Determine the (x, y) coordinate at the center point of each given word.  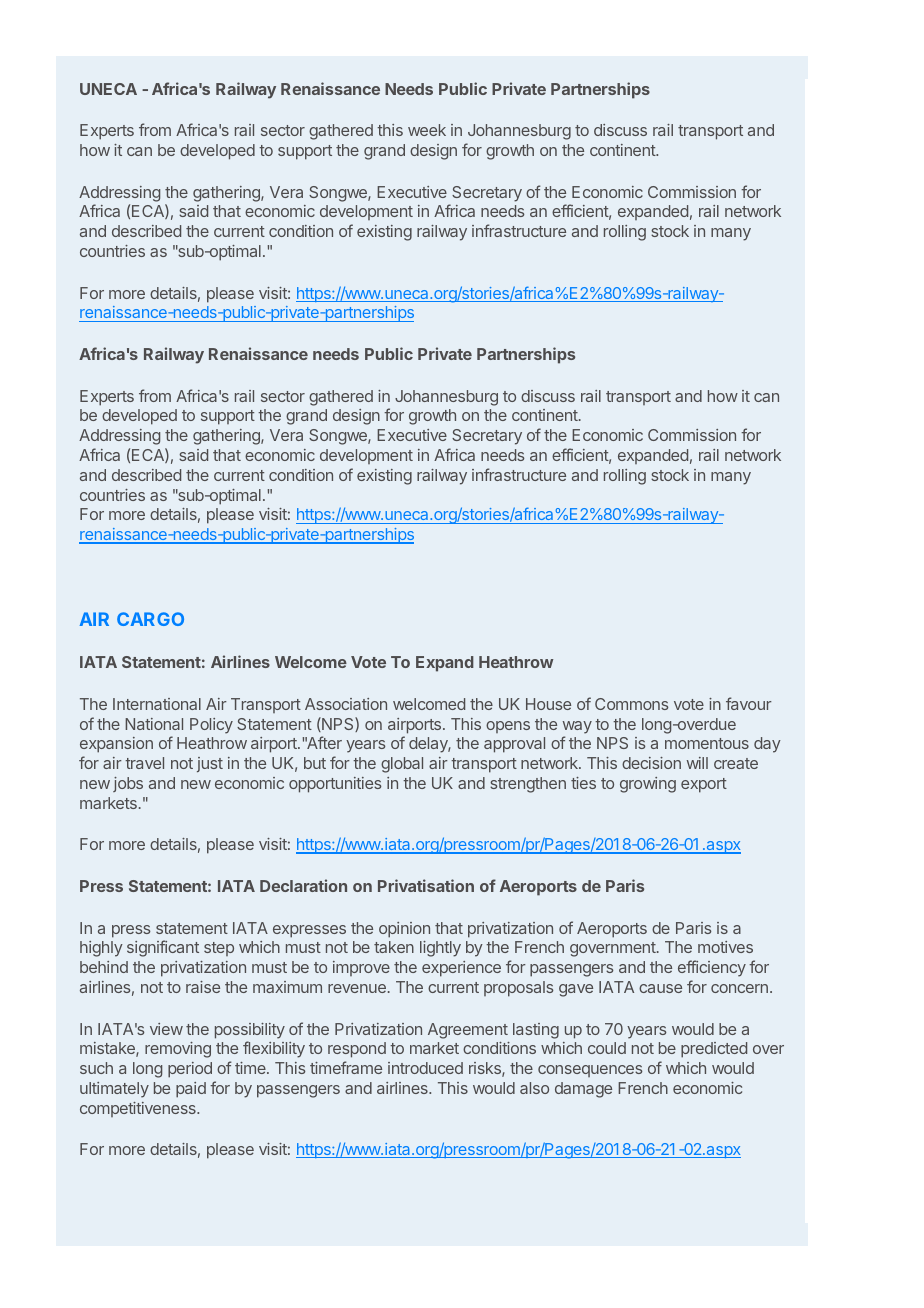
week (427, 130)
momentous (707, 743)
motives (725, 947)
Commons (631, 704)
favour (749, 703)
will (697, 763)
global (402, 765)
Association (346, 704)
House (548, 704)
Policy (211, 726)
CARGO (150, 619)
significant (163, 948)
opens (508, 727)
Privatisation (426, 885)
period (190, 1070)
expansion (116, 745)
